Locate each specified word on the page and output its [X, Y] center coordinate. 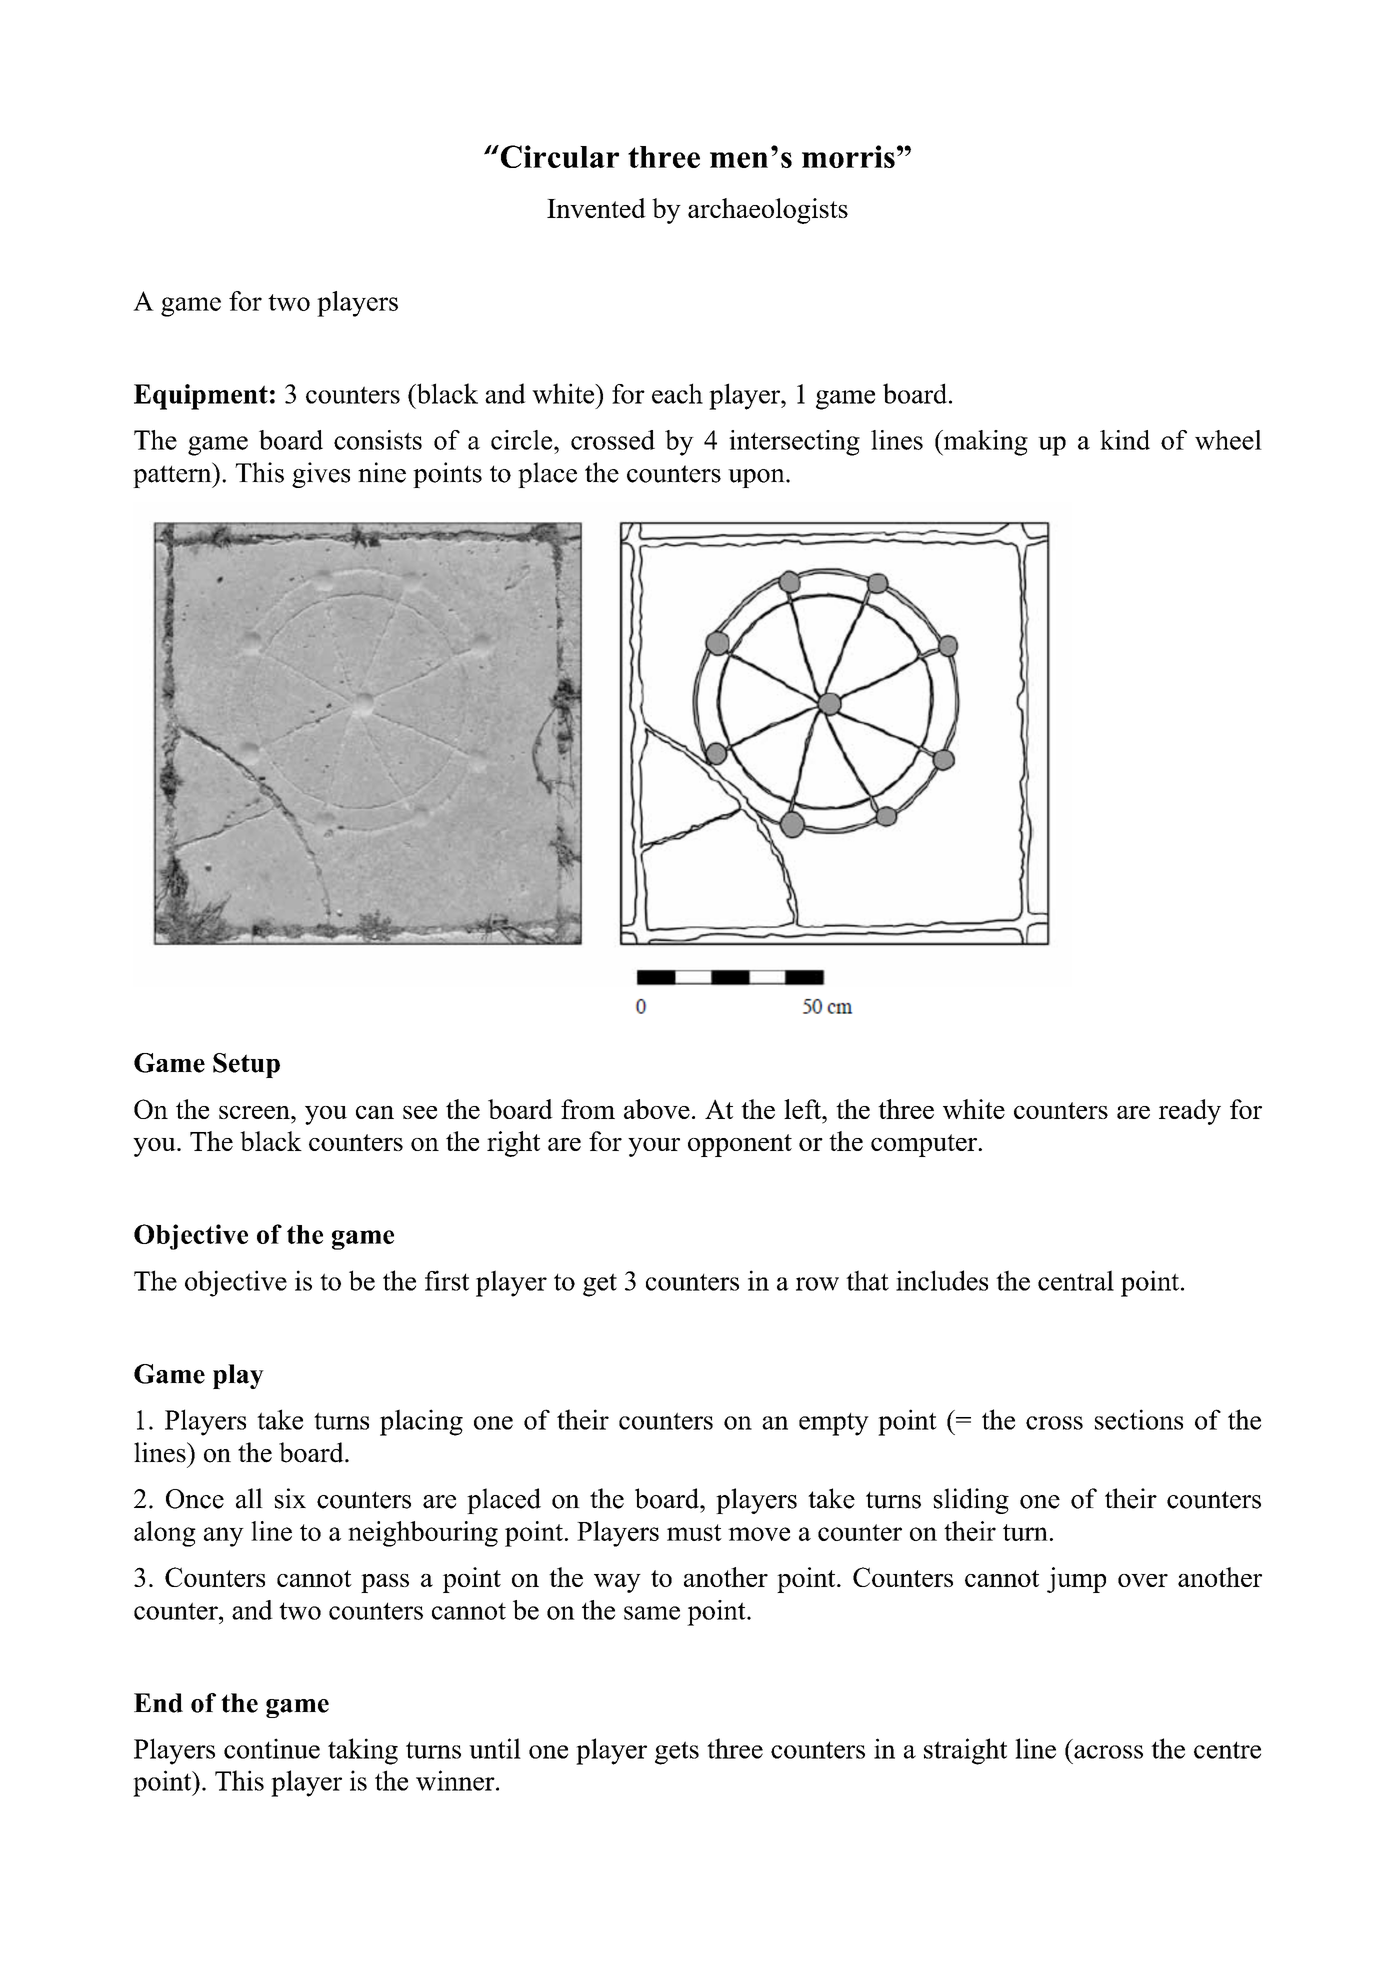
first [447, 1280]
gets [677, 1753]
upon [757, 478]
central [1076, 1280]
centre [1227, 1750]
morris [848, 156]
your [654, 1147]
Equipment [201, 397]
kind [1125, 440]
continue [272, 1748]
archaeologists [768, 211]
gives [321, 475]
